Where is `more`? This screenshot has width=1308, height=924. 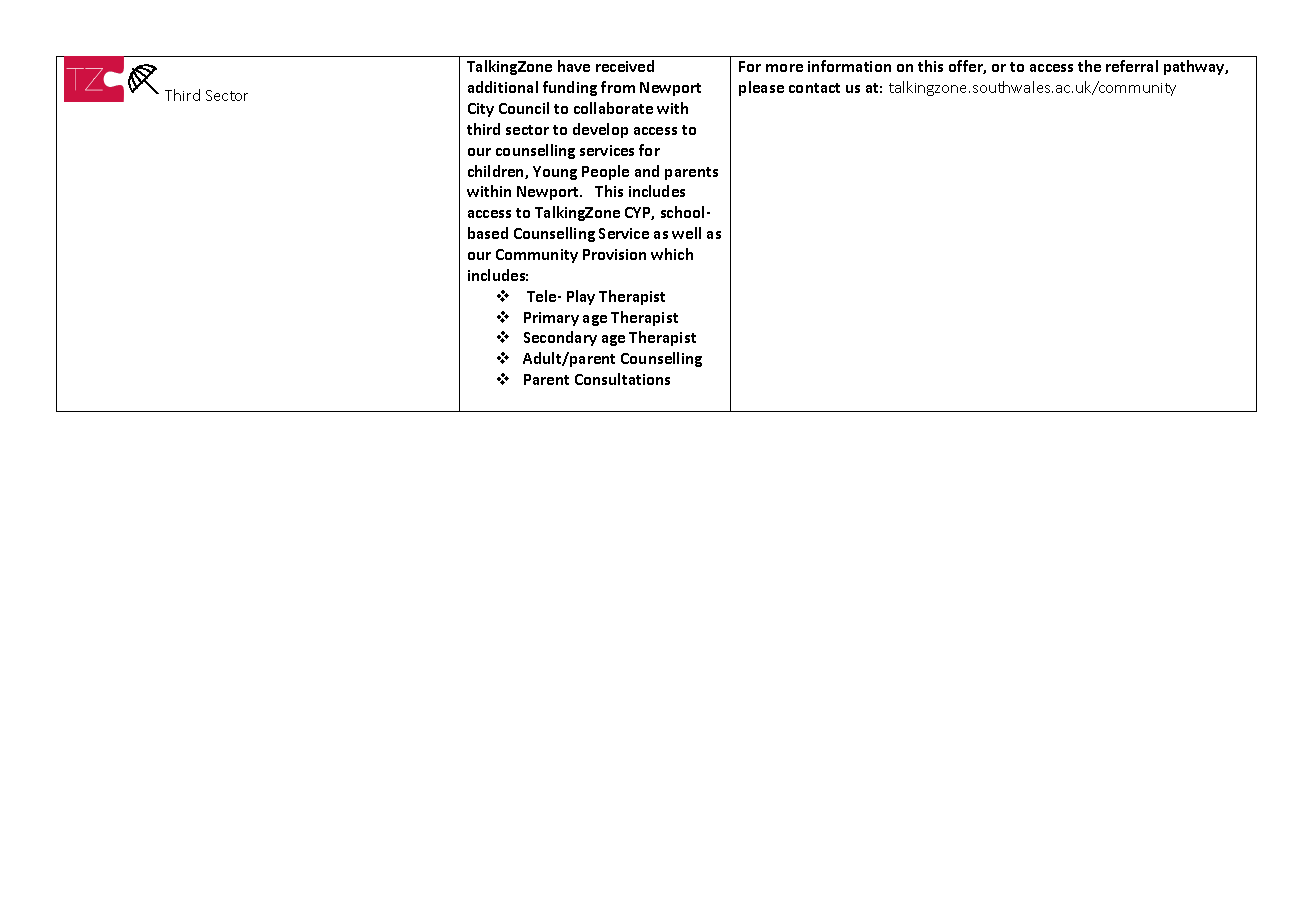 more is located at coordinates (784, 68).
